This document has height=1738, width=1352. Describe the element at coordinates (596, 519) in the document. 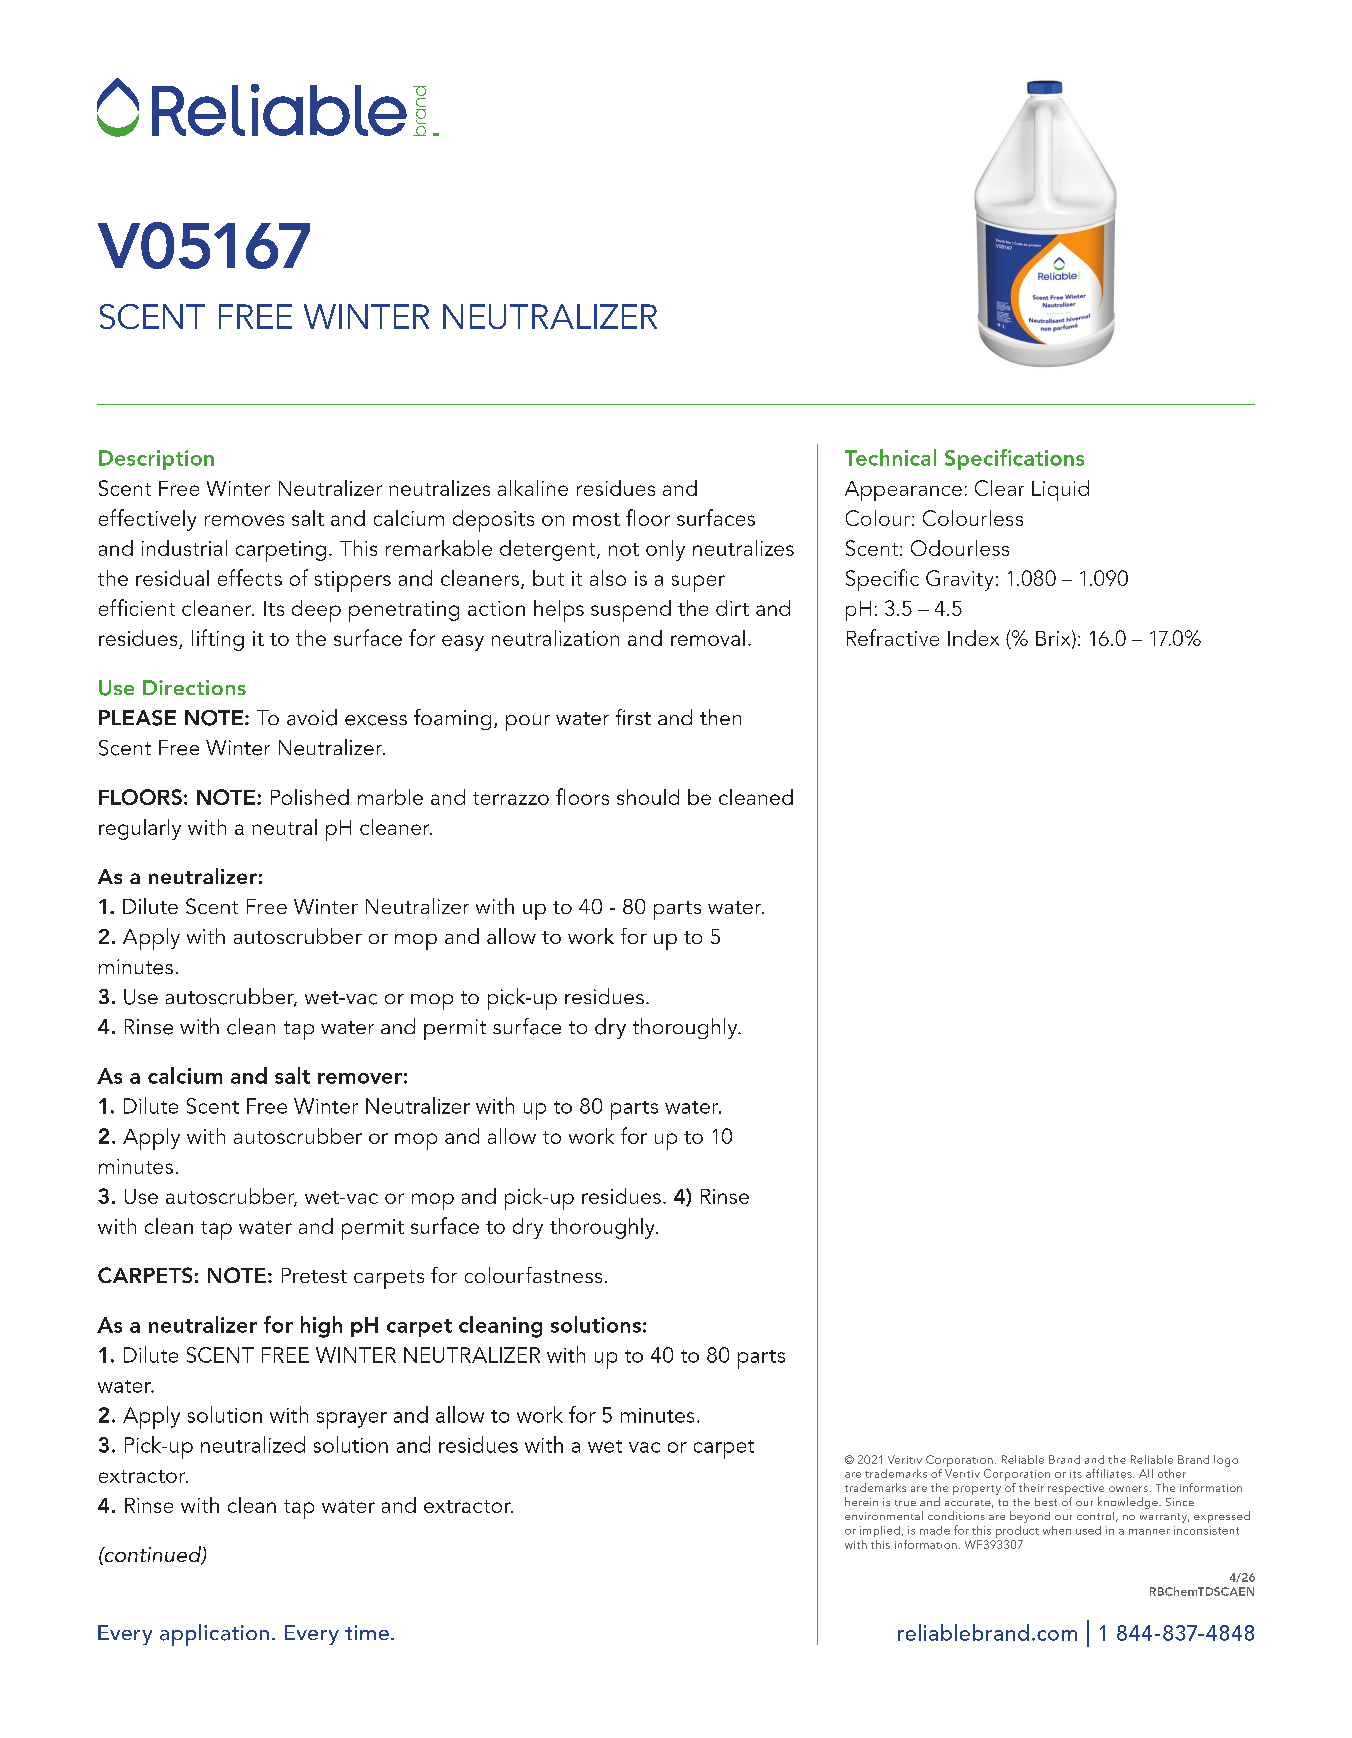

I see `most` at that location.
